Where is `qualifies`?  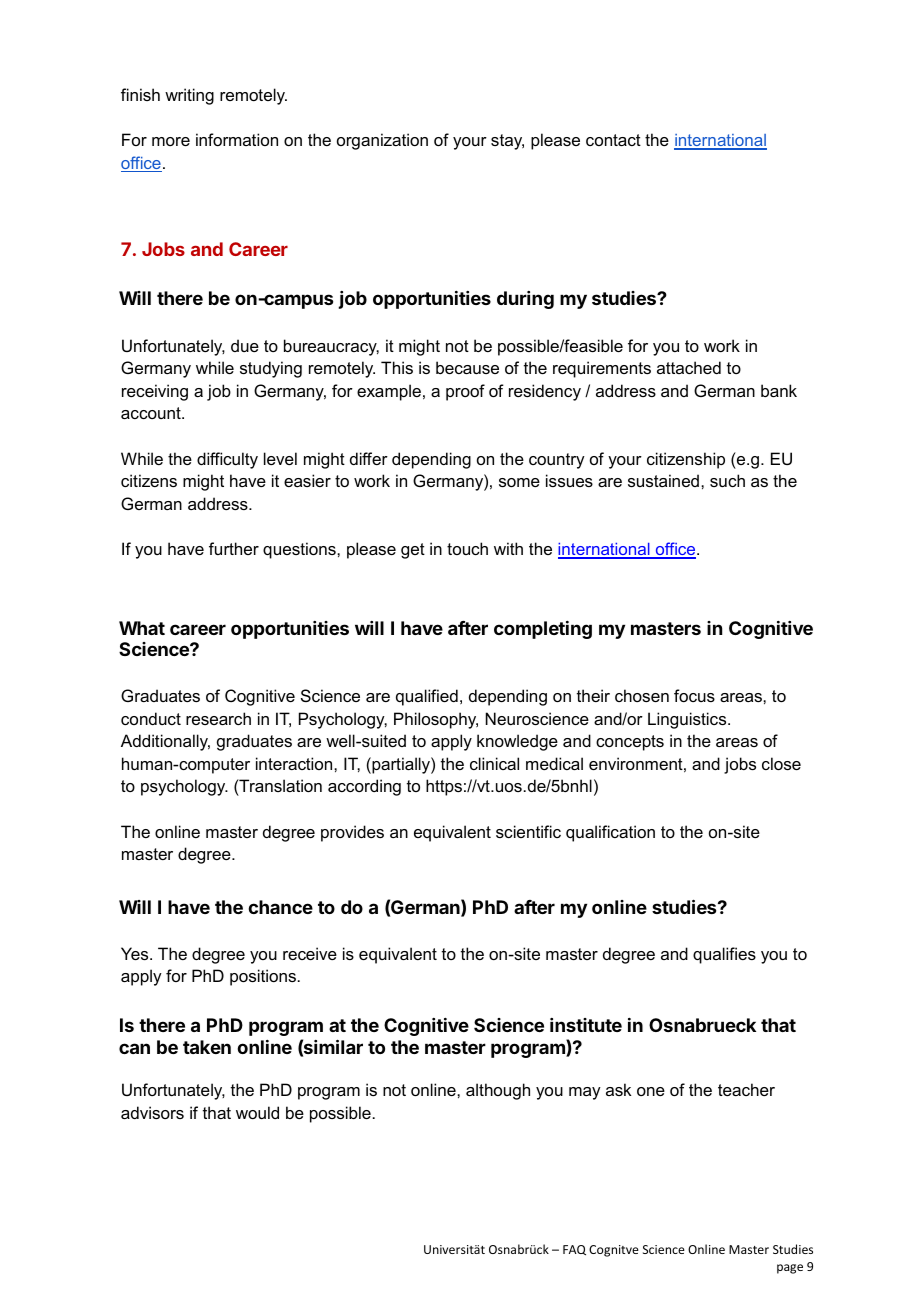 qualifies is located at coordinates (724, 955).
